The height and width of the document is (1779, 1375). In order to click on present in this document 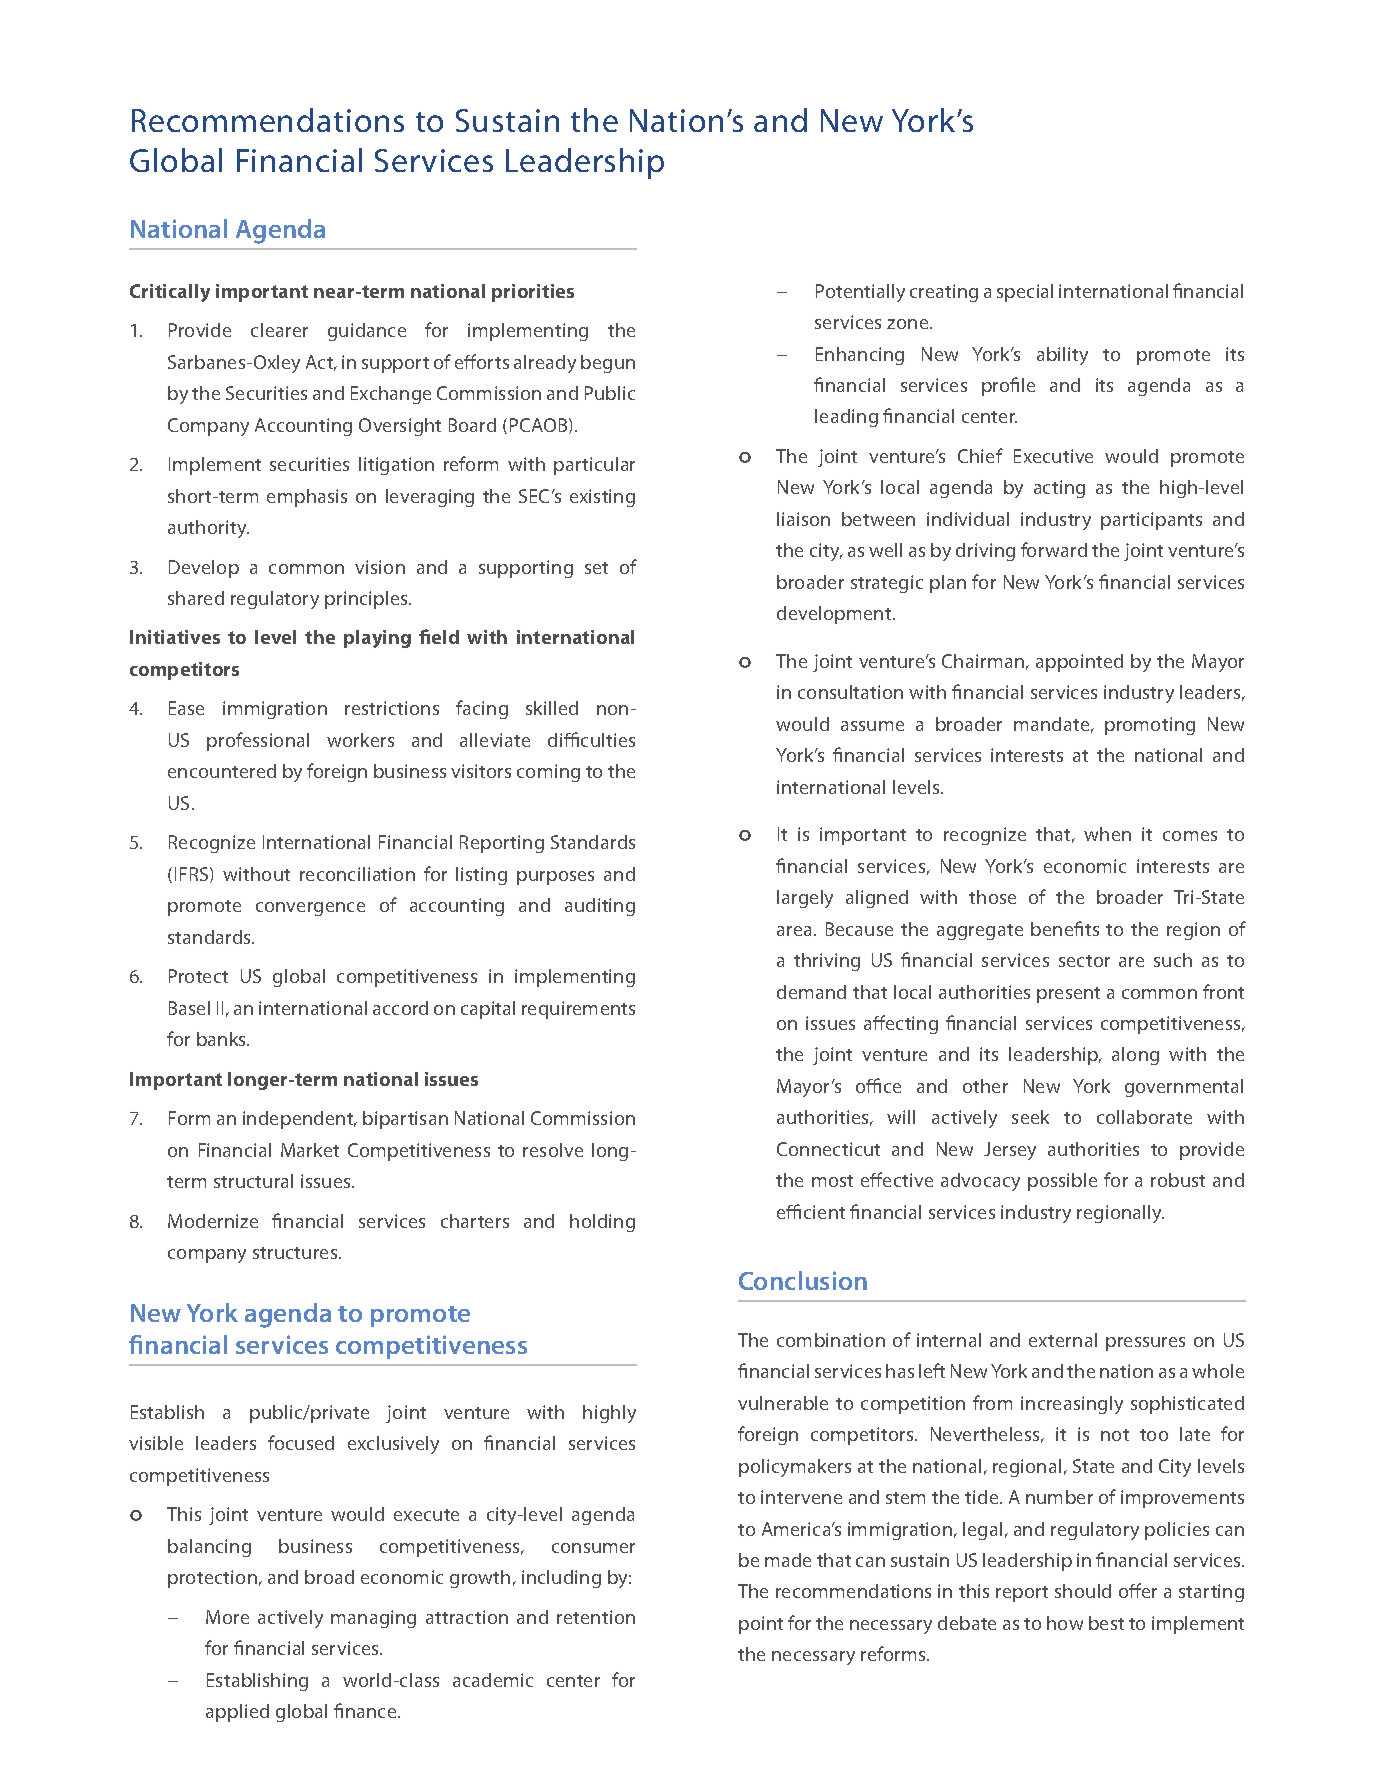, I will do `click(1068, 995)`.
